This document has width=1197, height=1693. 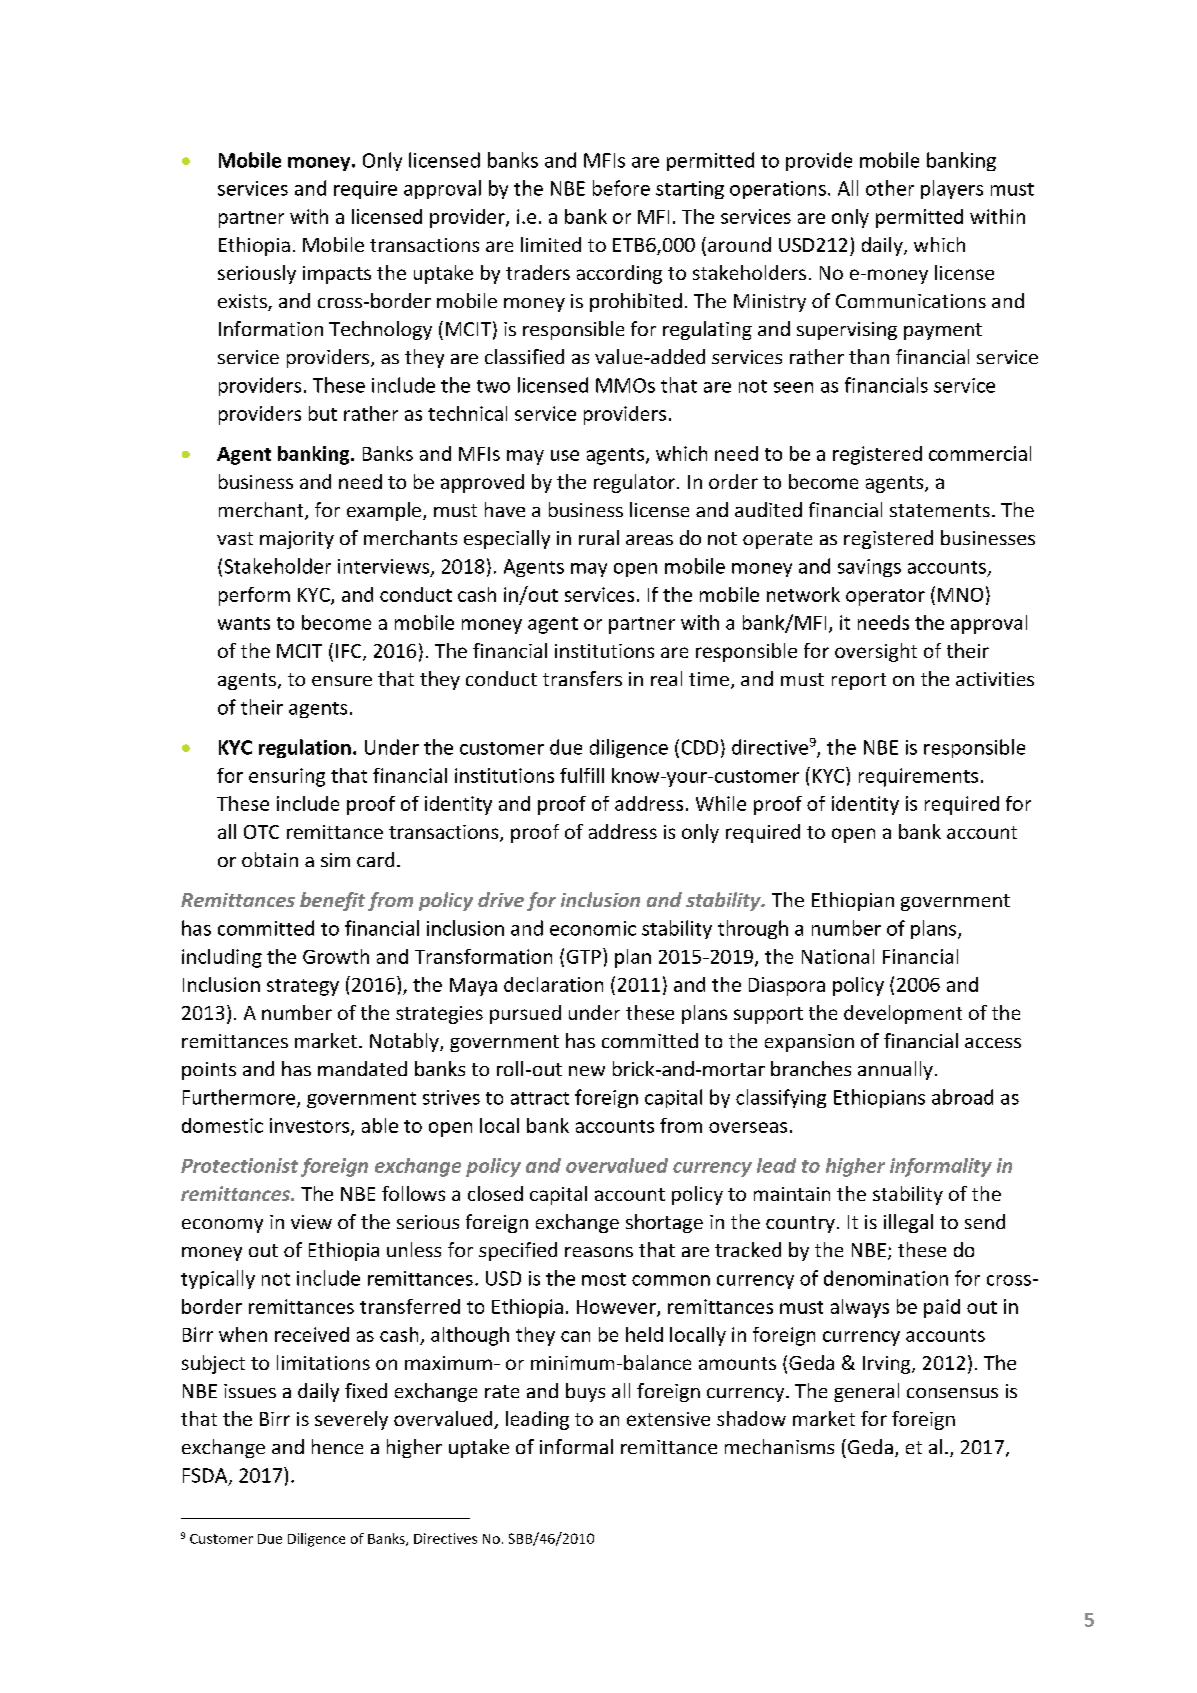 I want to click on buys, so click(x=585, y=1392).
